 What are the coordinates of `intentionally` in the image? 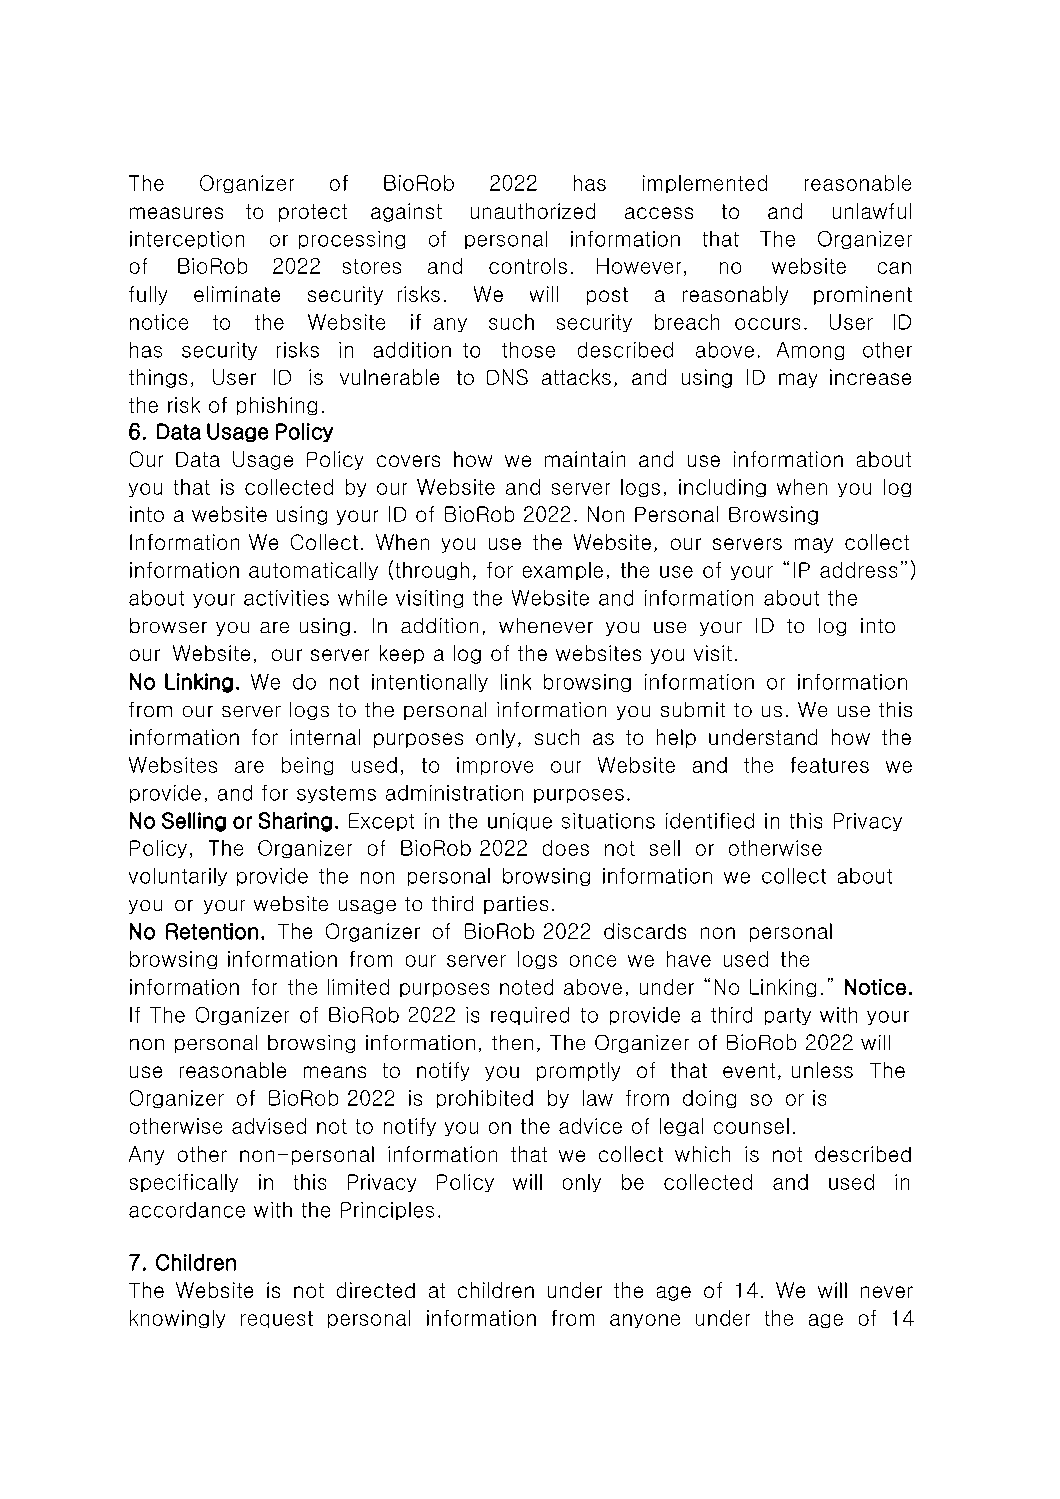 It's located at (430, 683).
